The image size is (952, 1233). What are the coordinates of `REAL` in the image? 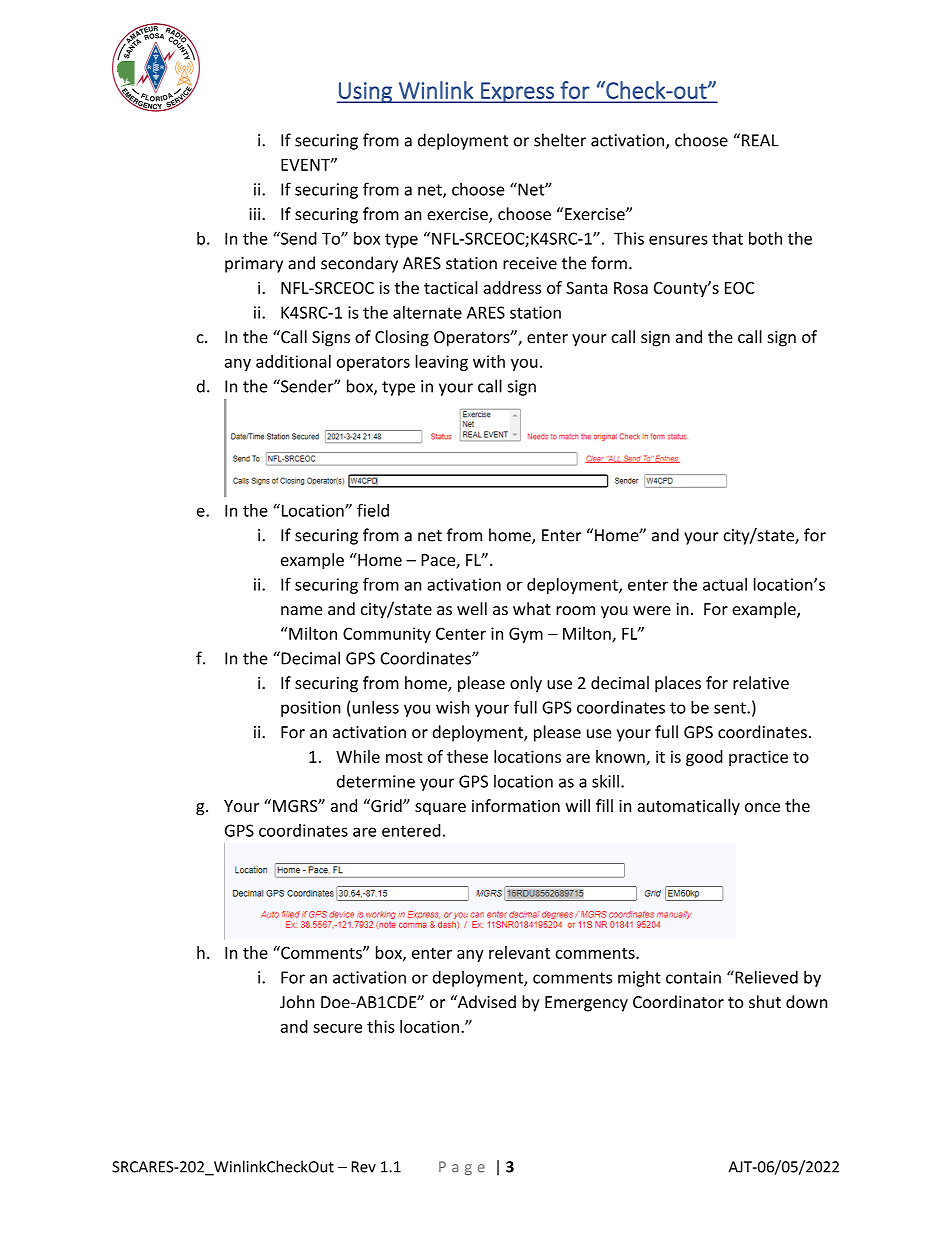 It's located at (760, 140).
